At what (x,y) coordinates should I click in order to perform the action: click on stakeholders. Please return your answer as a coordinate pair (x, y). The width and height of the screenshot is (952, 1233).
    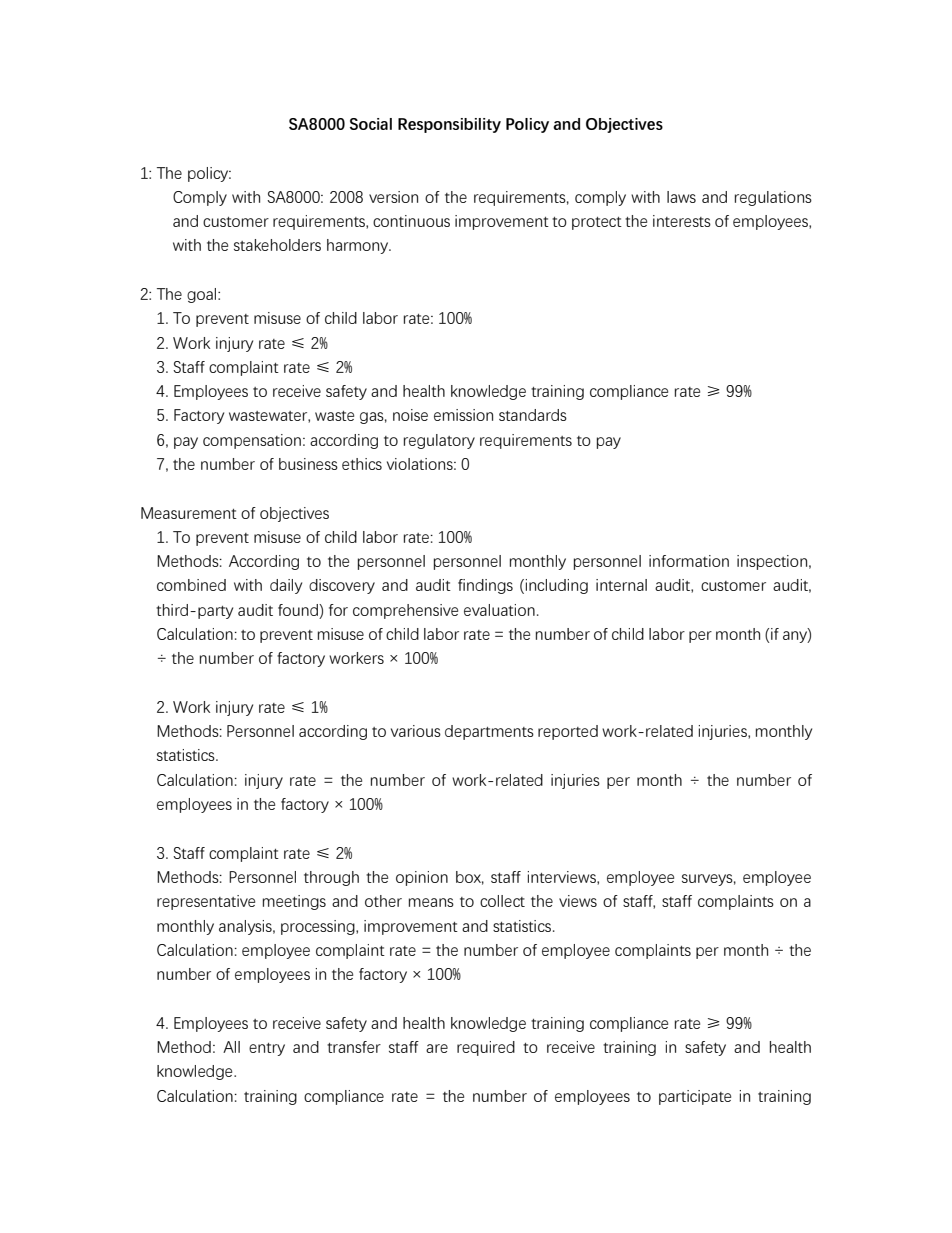
    Looking at the image, I should click on (277, 245).
